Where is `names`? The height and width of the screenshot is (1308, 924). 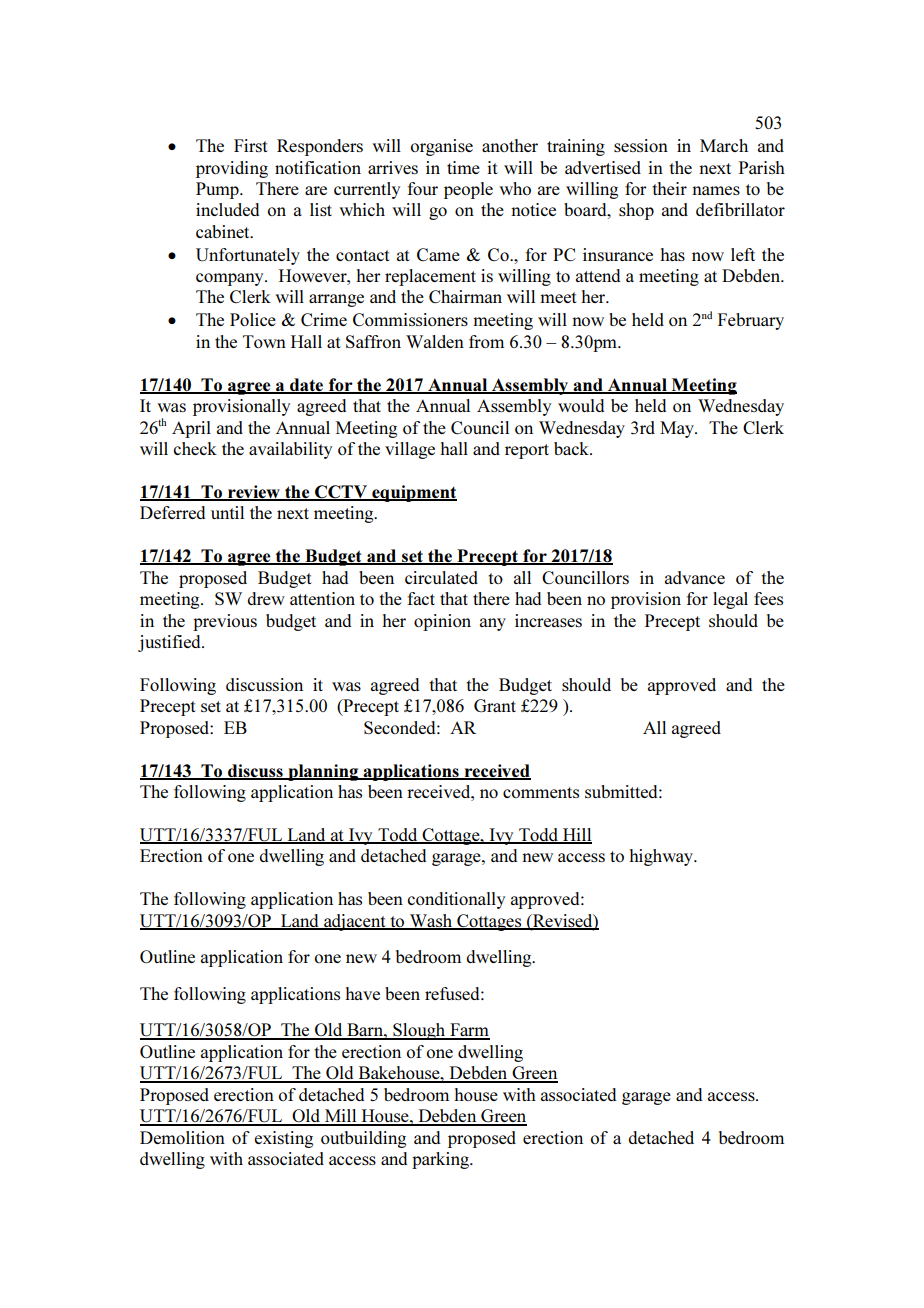
names is located at coordinates (716, 190).
